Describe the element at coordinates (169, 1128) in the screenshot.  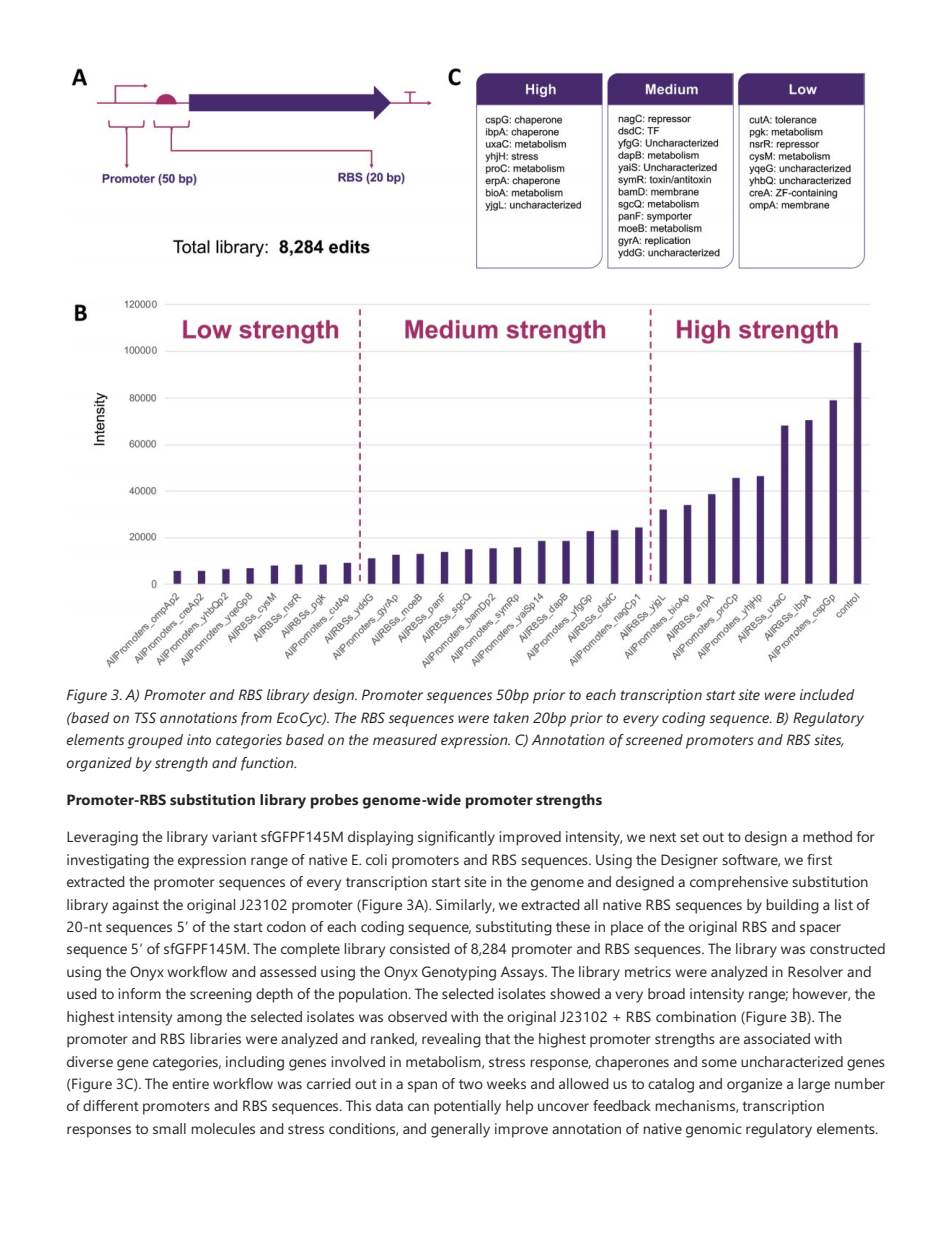
I see `small` at that location.
